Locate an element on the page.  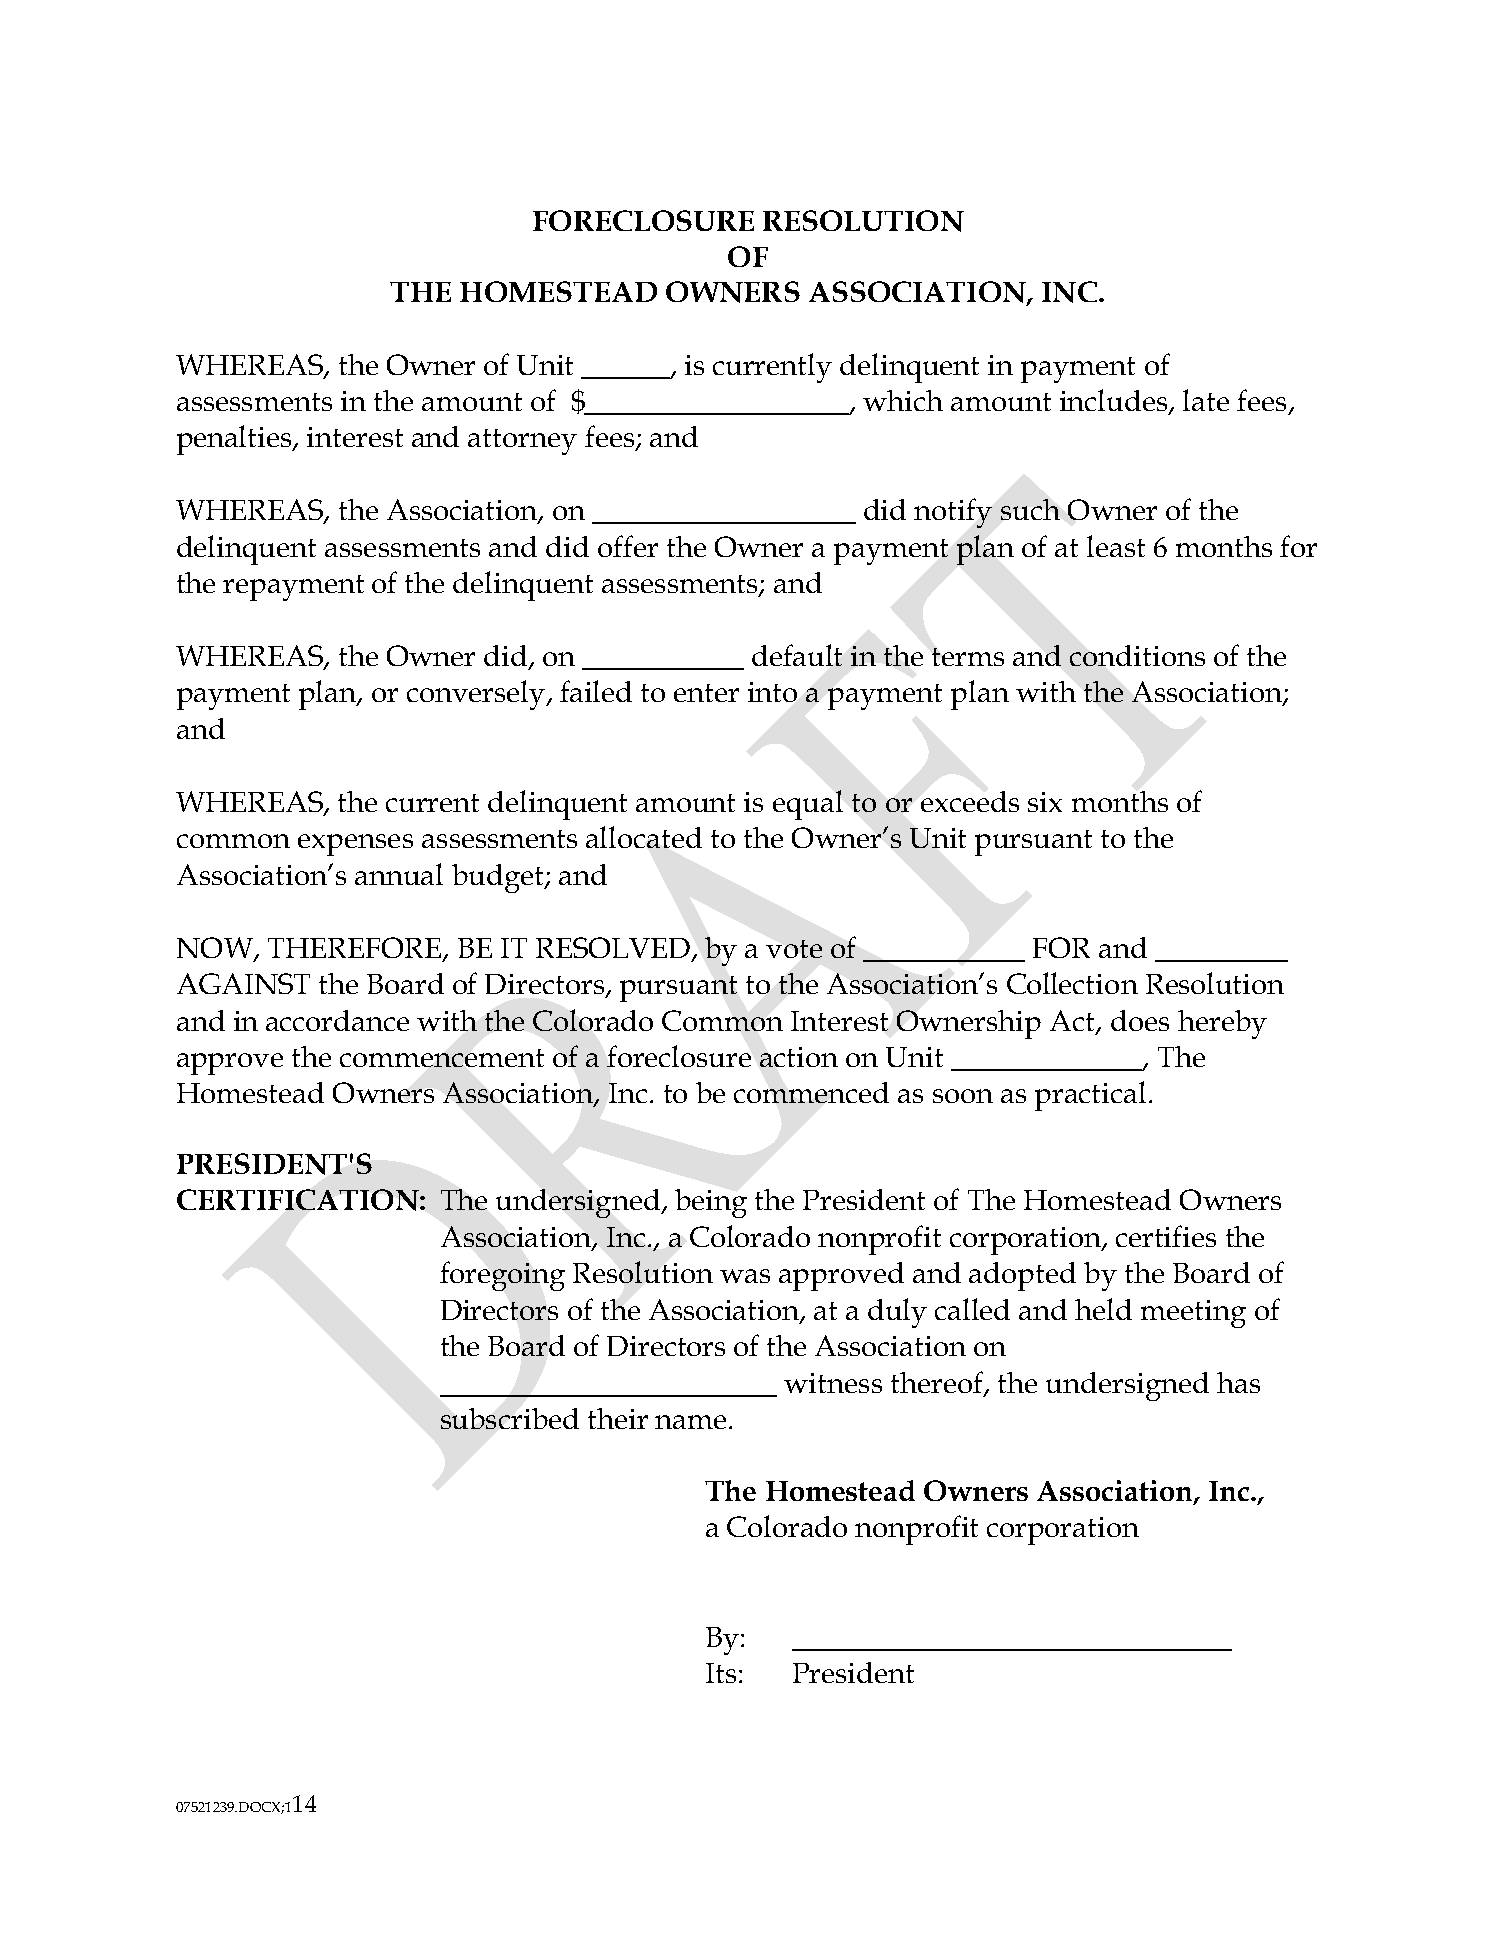
which is located at coordinates (903, 400).
